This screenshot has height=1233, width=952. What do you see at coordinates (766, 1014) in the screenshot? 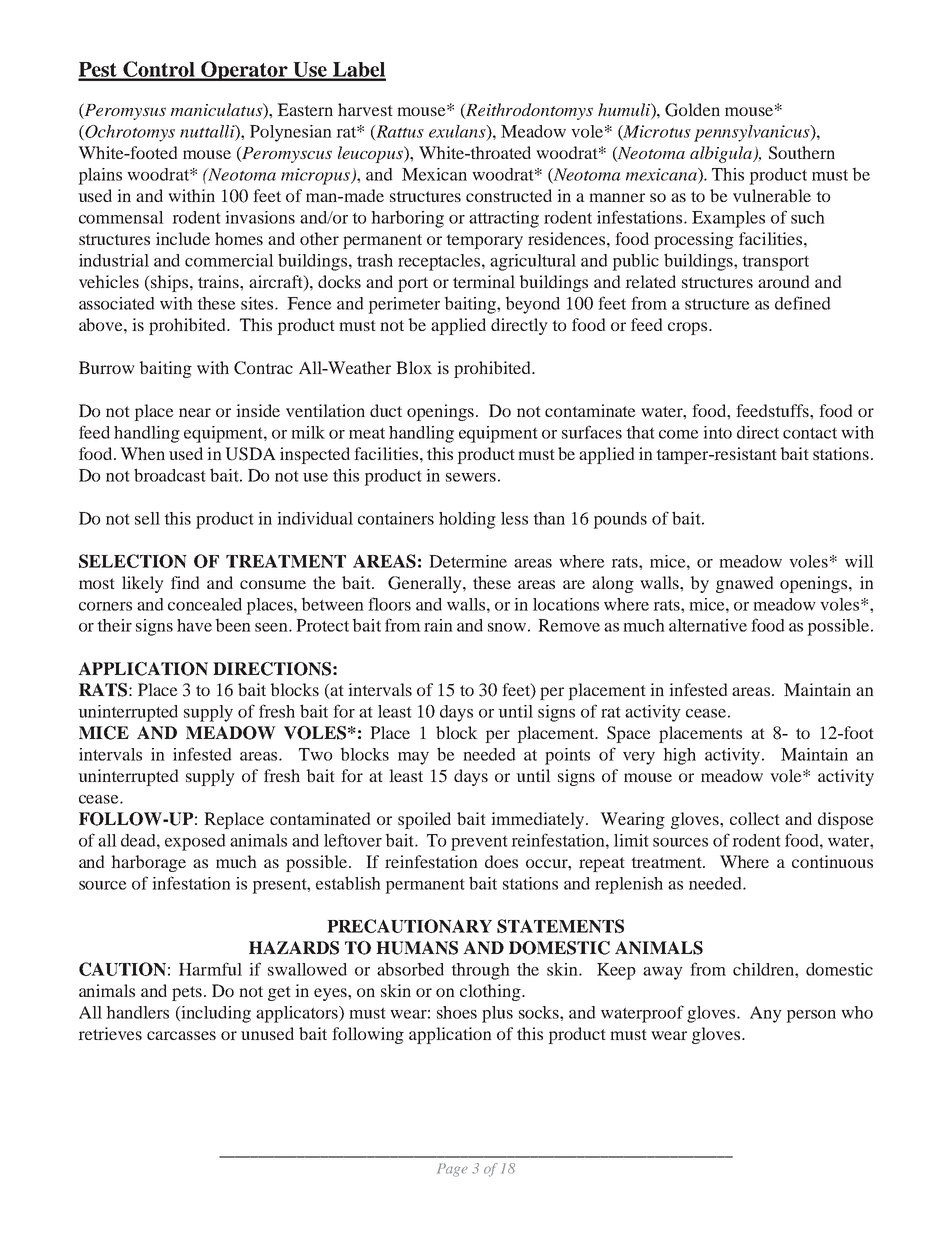
I see `Any` at bounding box center [766, 1014].
